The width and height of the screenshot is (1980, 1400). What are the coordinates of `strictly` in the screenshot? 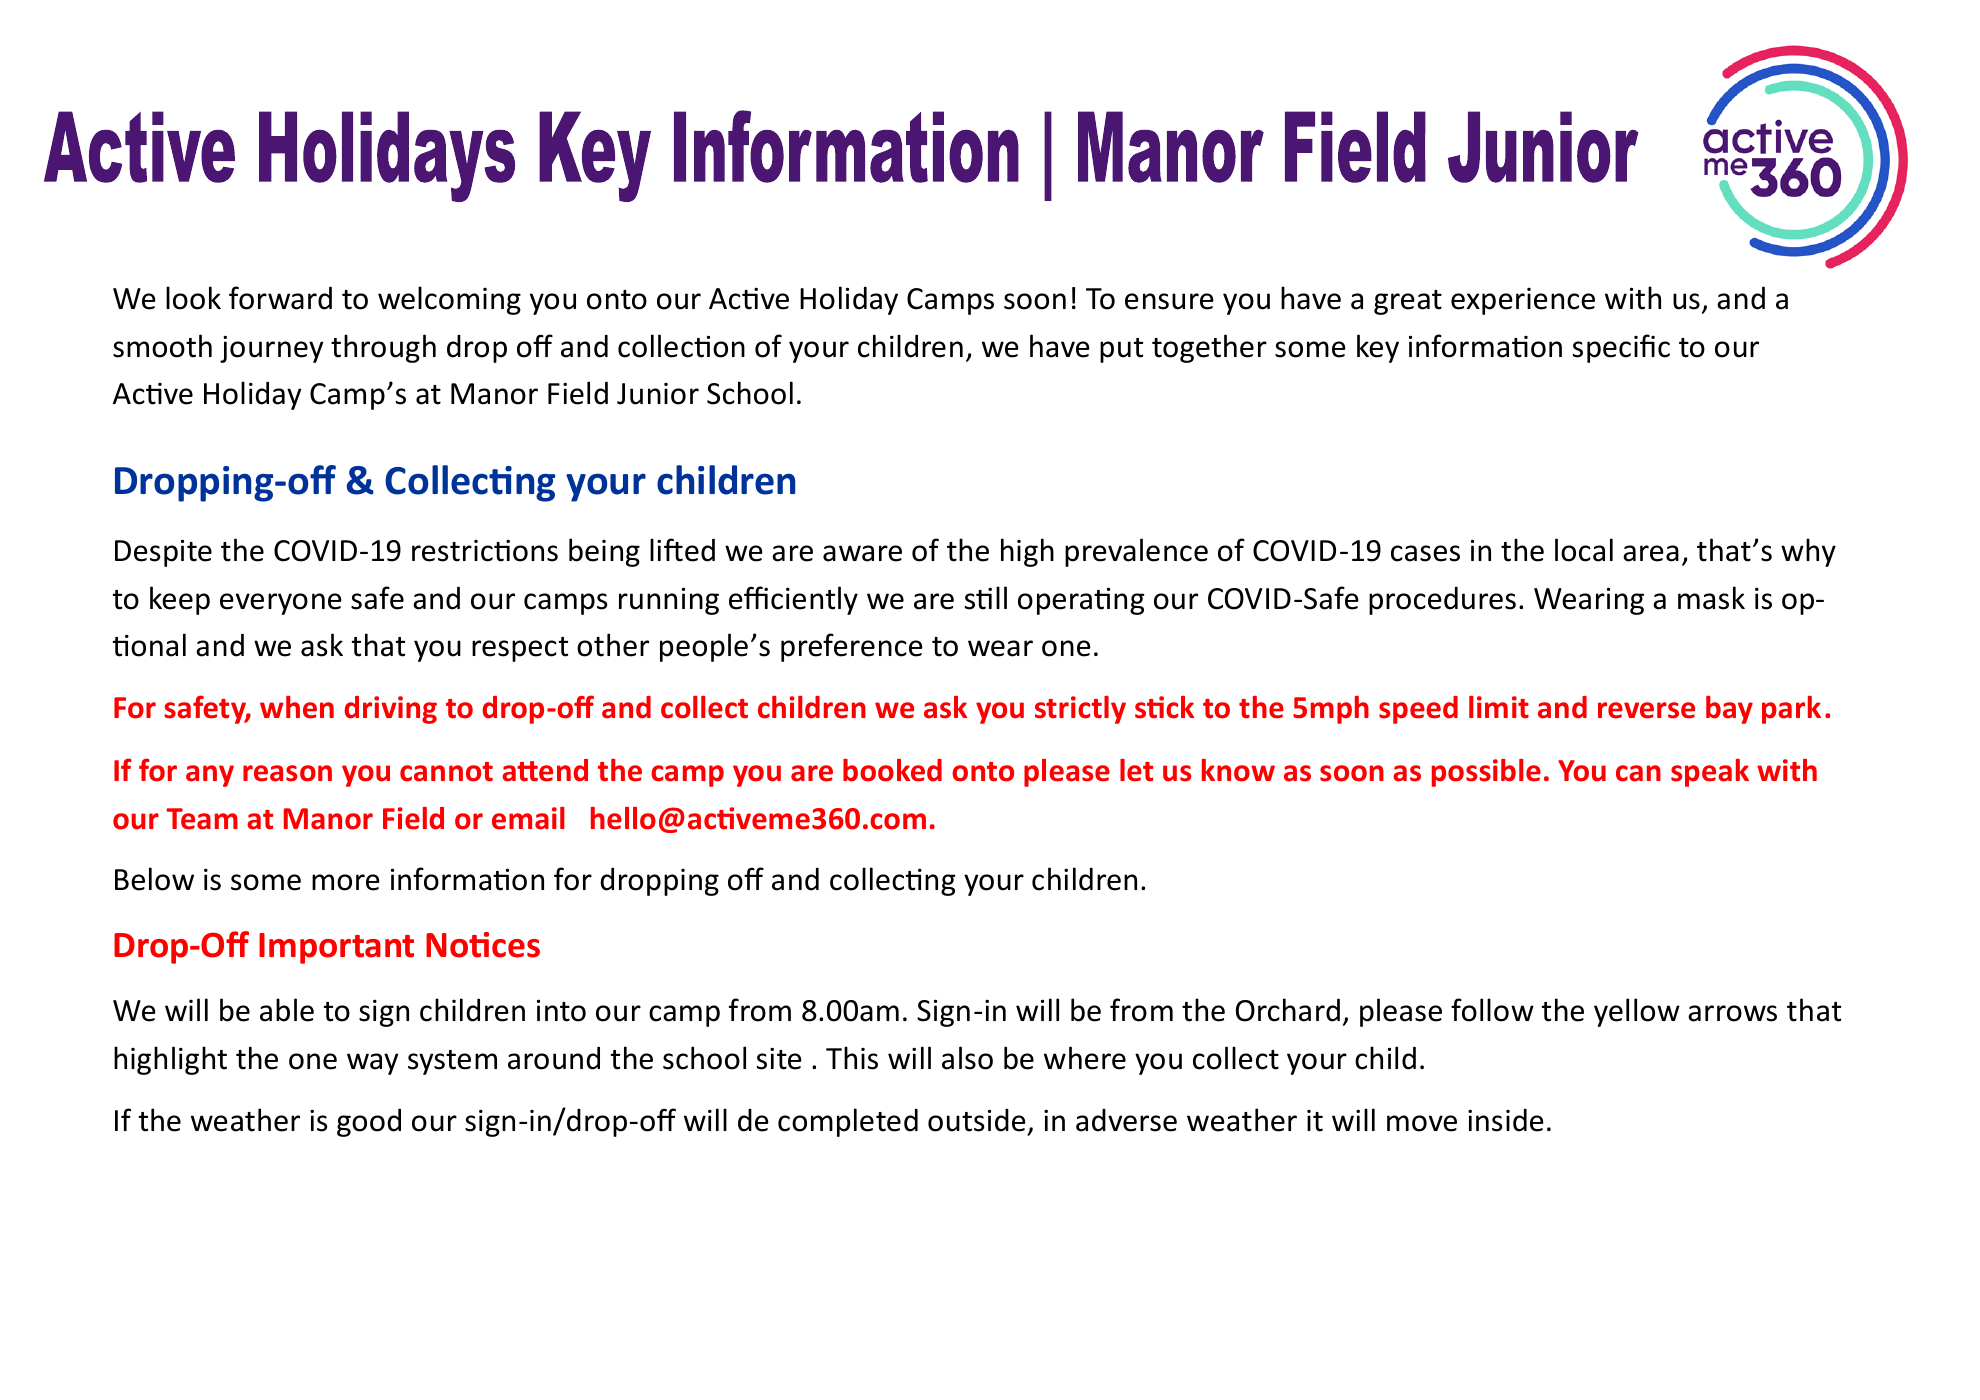 It's located at (1080, 710).
